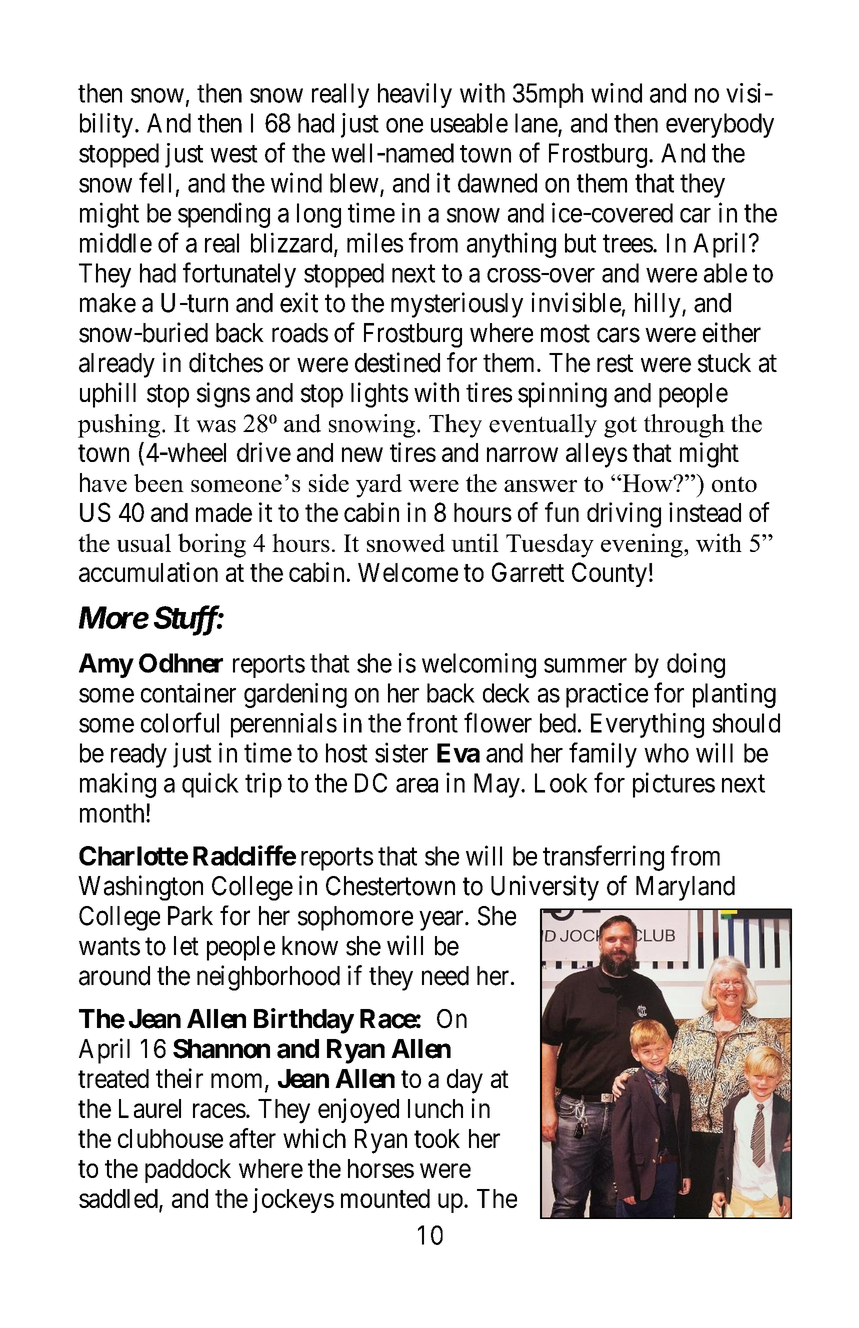 The height and width of the screenshot is (1328, 859). I want to click on heavily, so click(415, 95).
